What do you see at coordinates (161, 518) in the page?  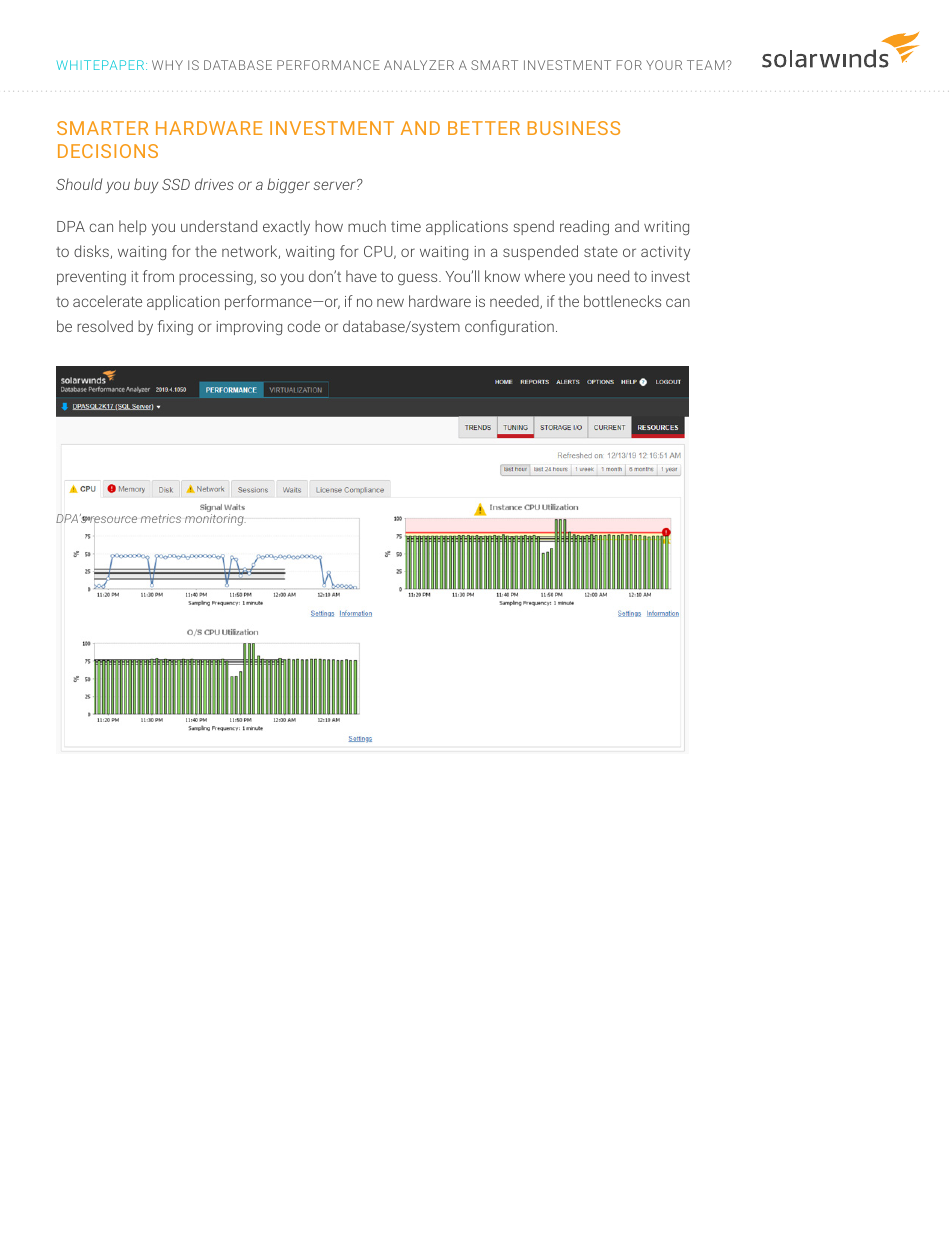 I see `metrics` at bounding box center [161, 518].
